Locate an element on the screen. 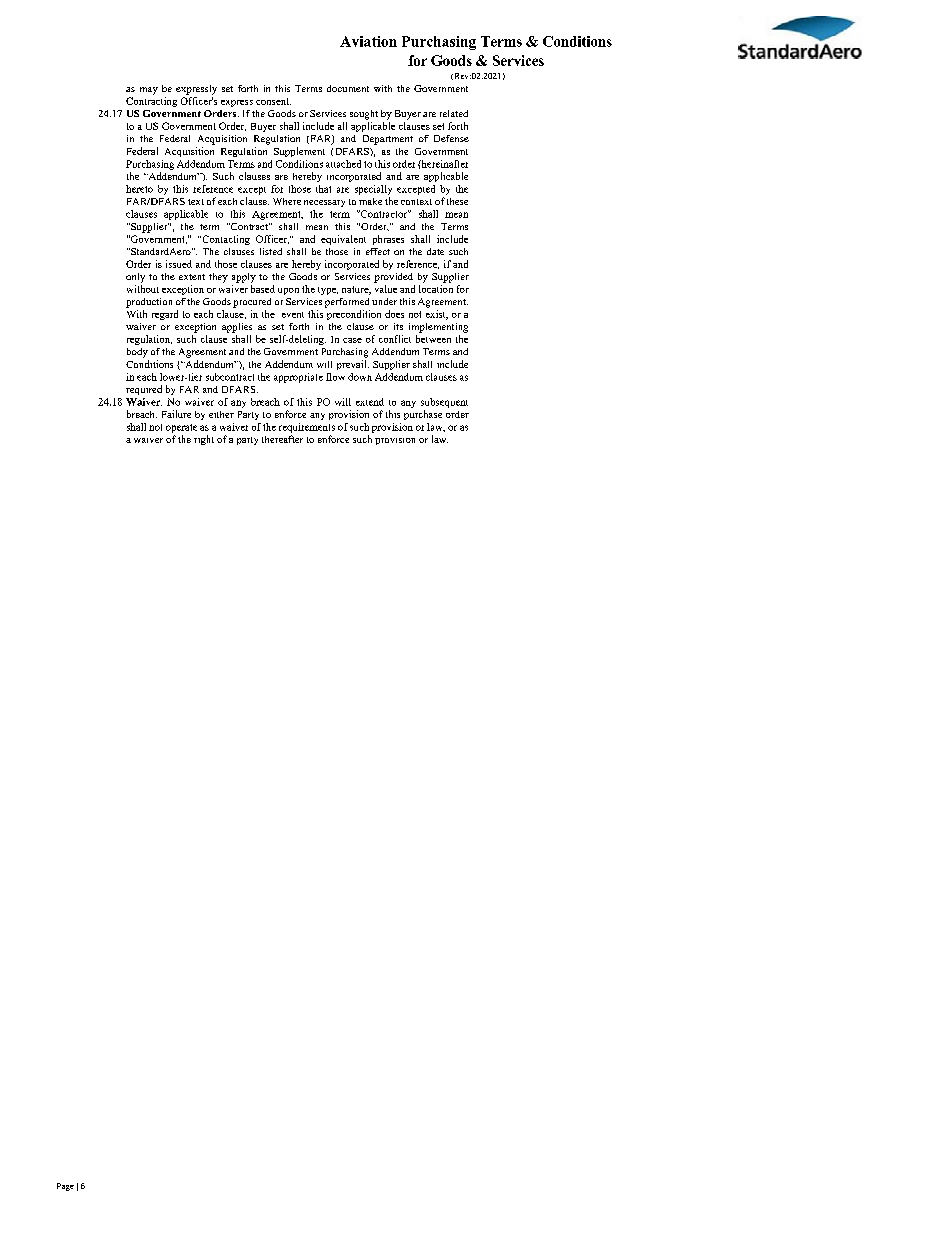 This screenshot has height=1233, width=952. operate is located at coordinates (181, 428).
